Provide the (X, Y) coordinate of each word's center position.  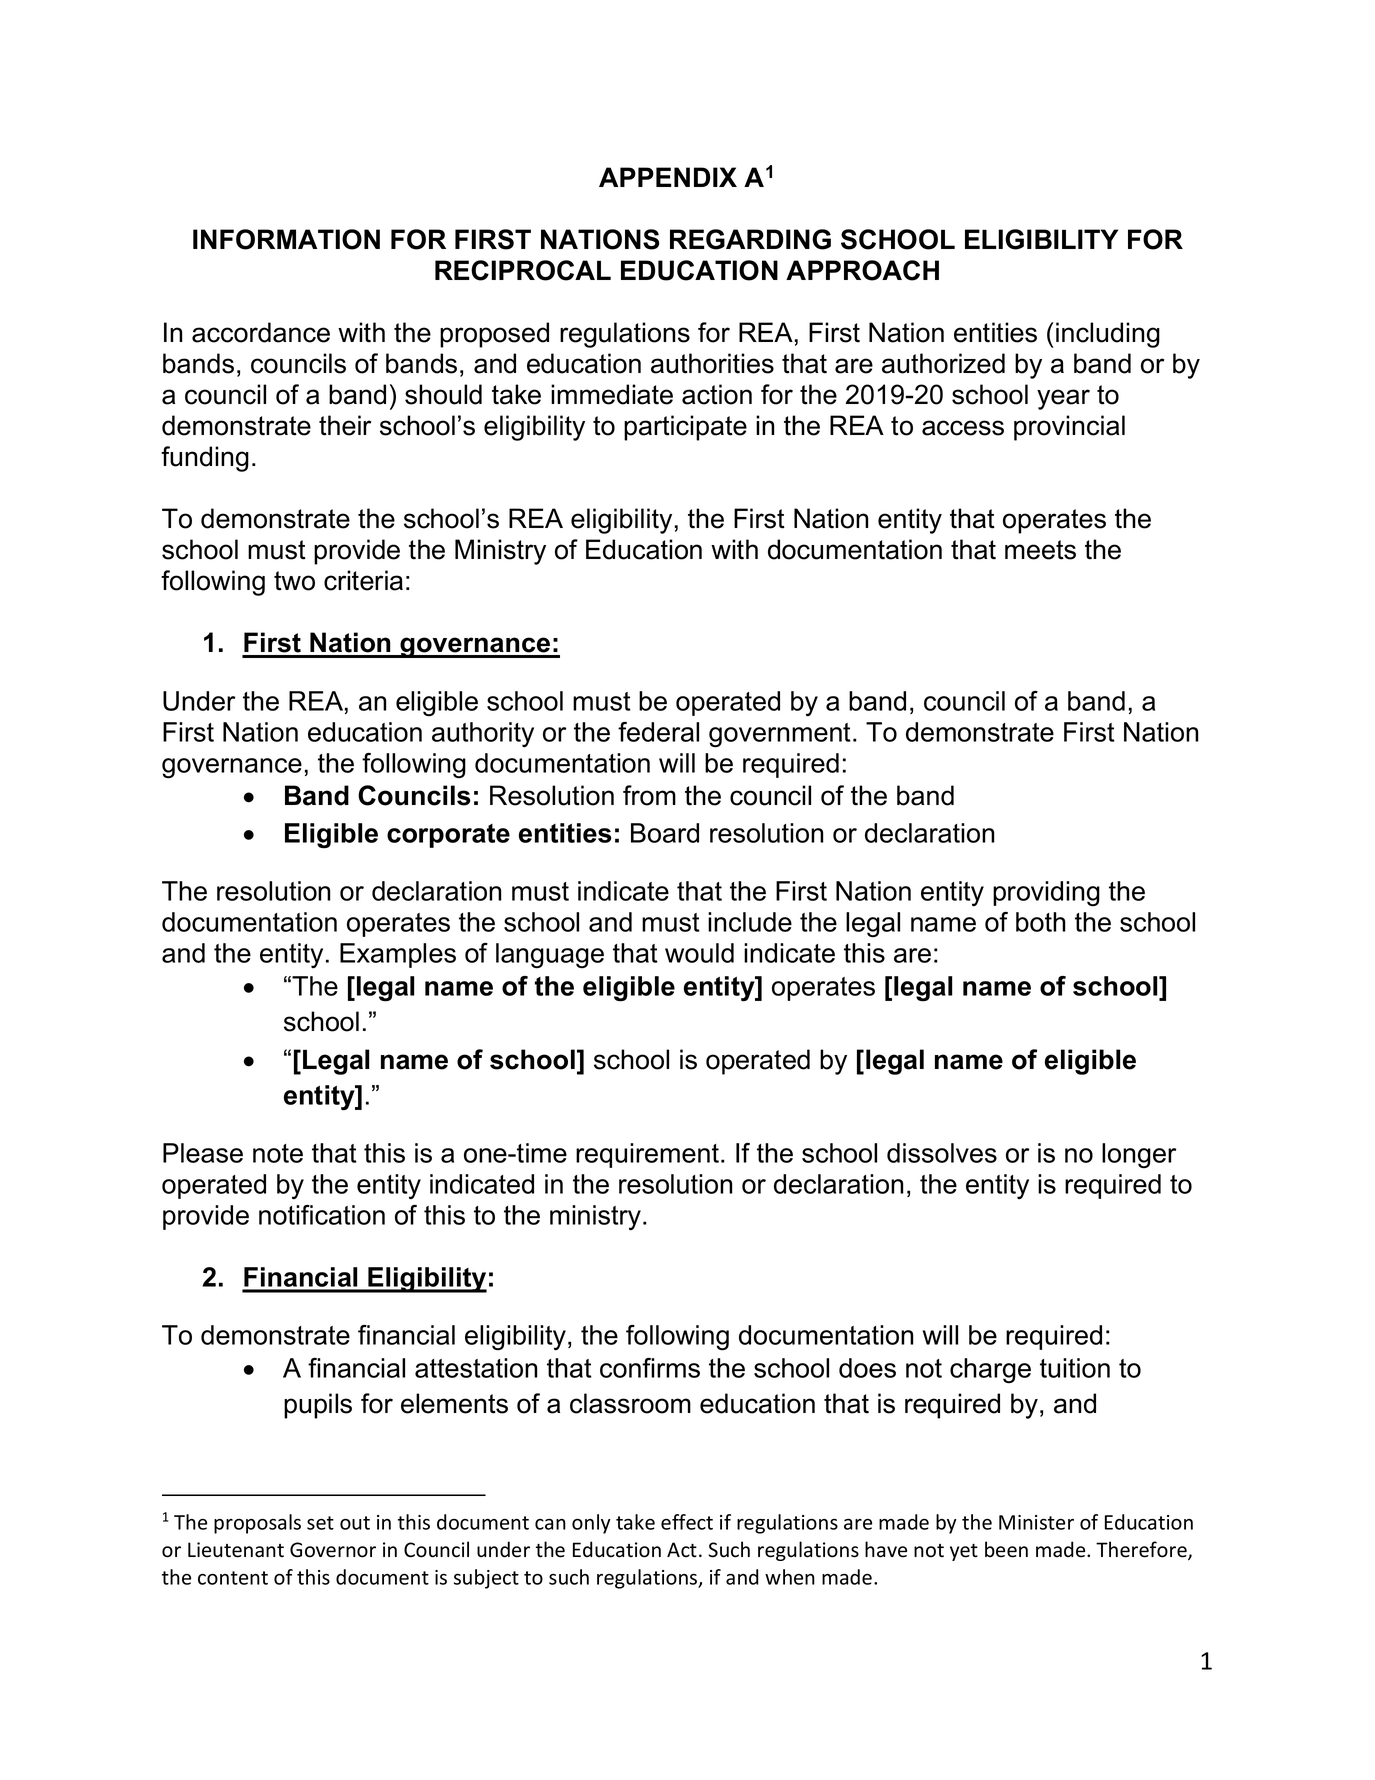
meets (1040, 550)
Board (665, 833)
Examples (398, 955)
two (294, 581)
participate (685, 428)
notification (322, 1215)
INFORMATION (286, 239)
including (1108, 335)
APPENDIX (668, 177)
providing (1046, 893)
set (320, 1523)
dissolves (942, 1153)
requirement (647, 1155)
